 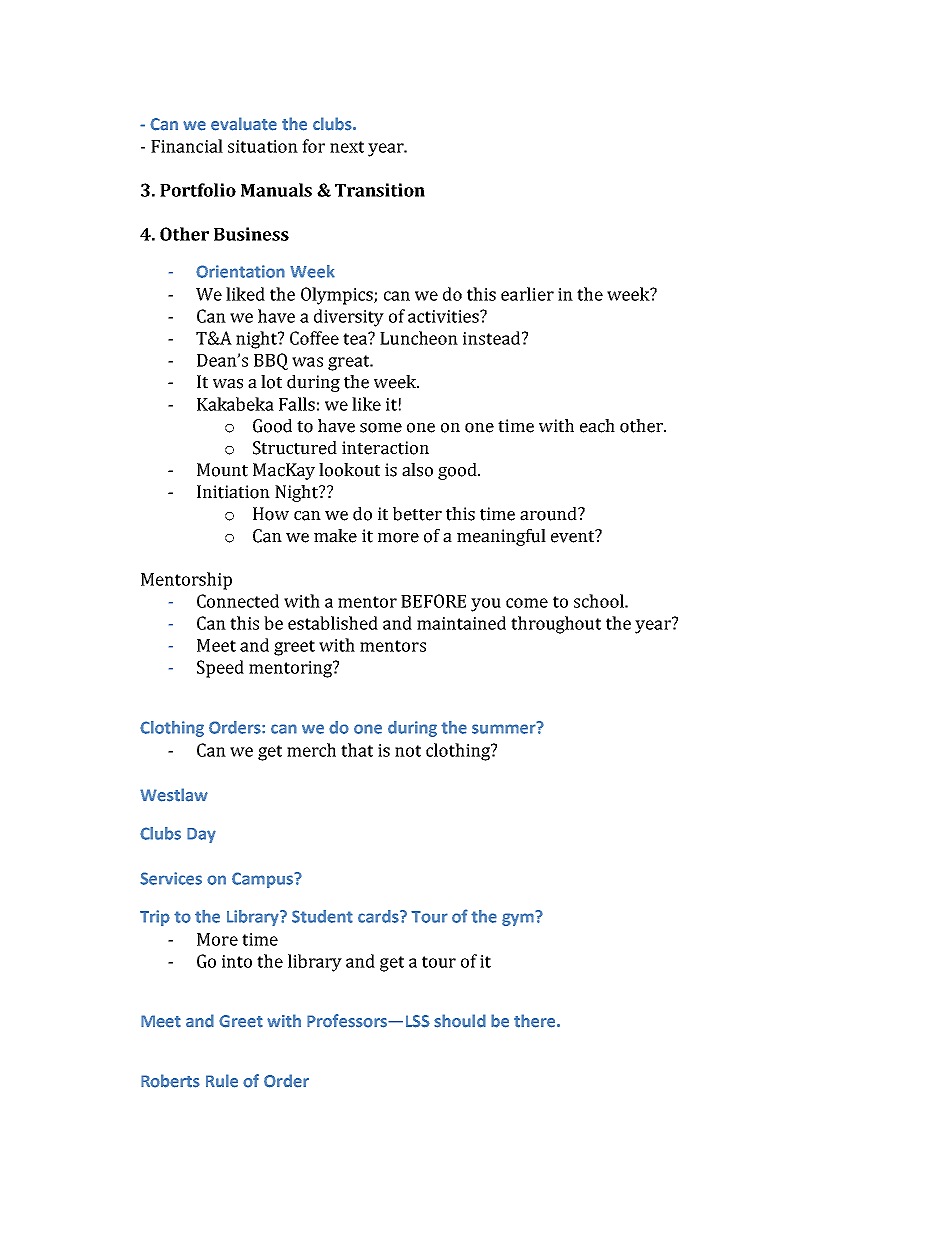 What do you see at coordinates (493, 338) in the page?
I see `instead` at bounding box center [493, 338].
